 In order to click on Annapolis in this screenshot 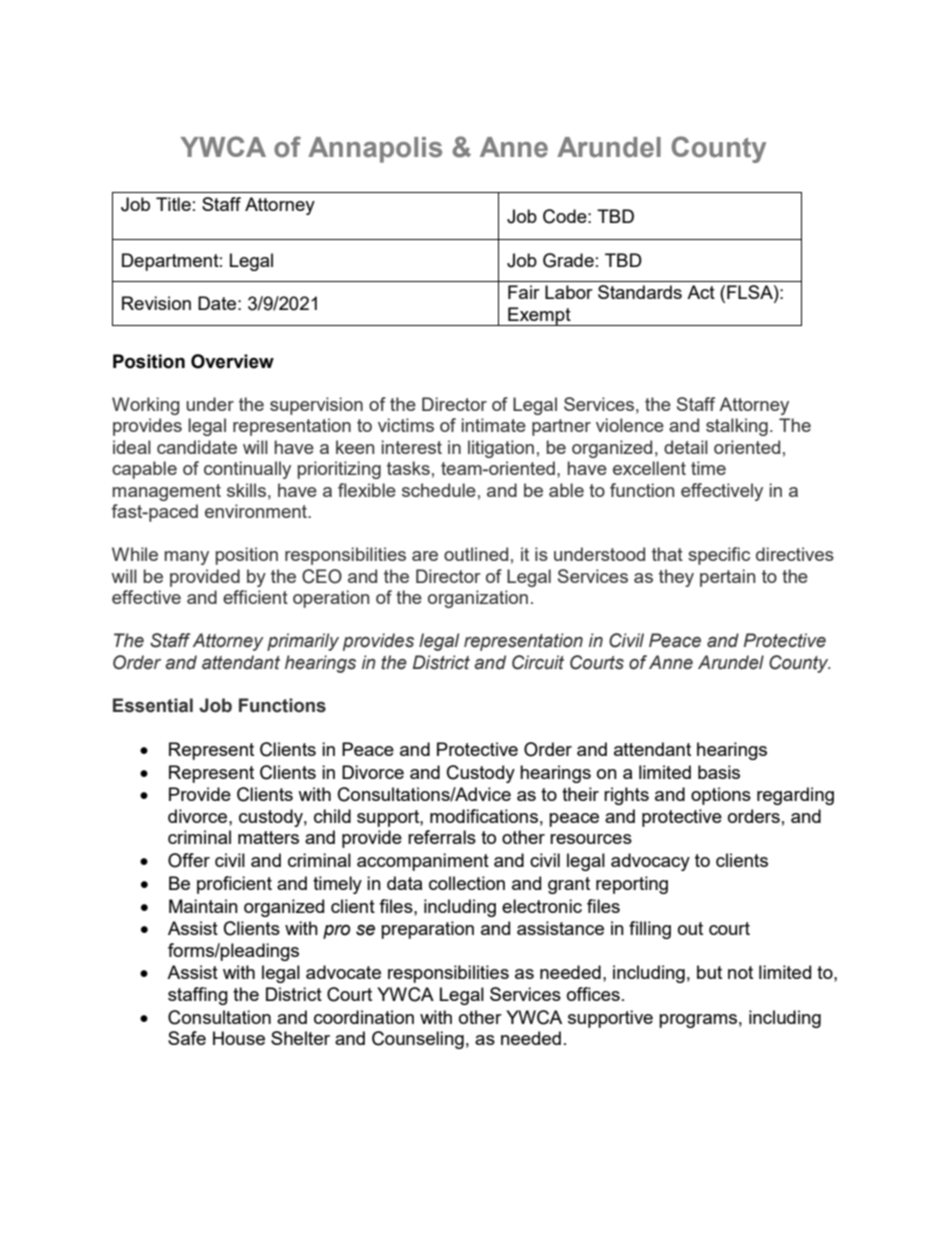, I will do `click(375, 150)`.
